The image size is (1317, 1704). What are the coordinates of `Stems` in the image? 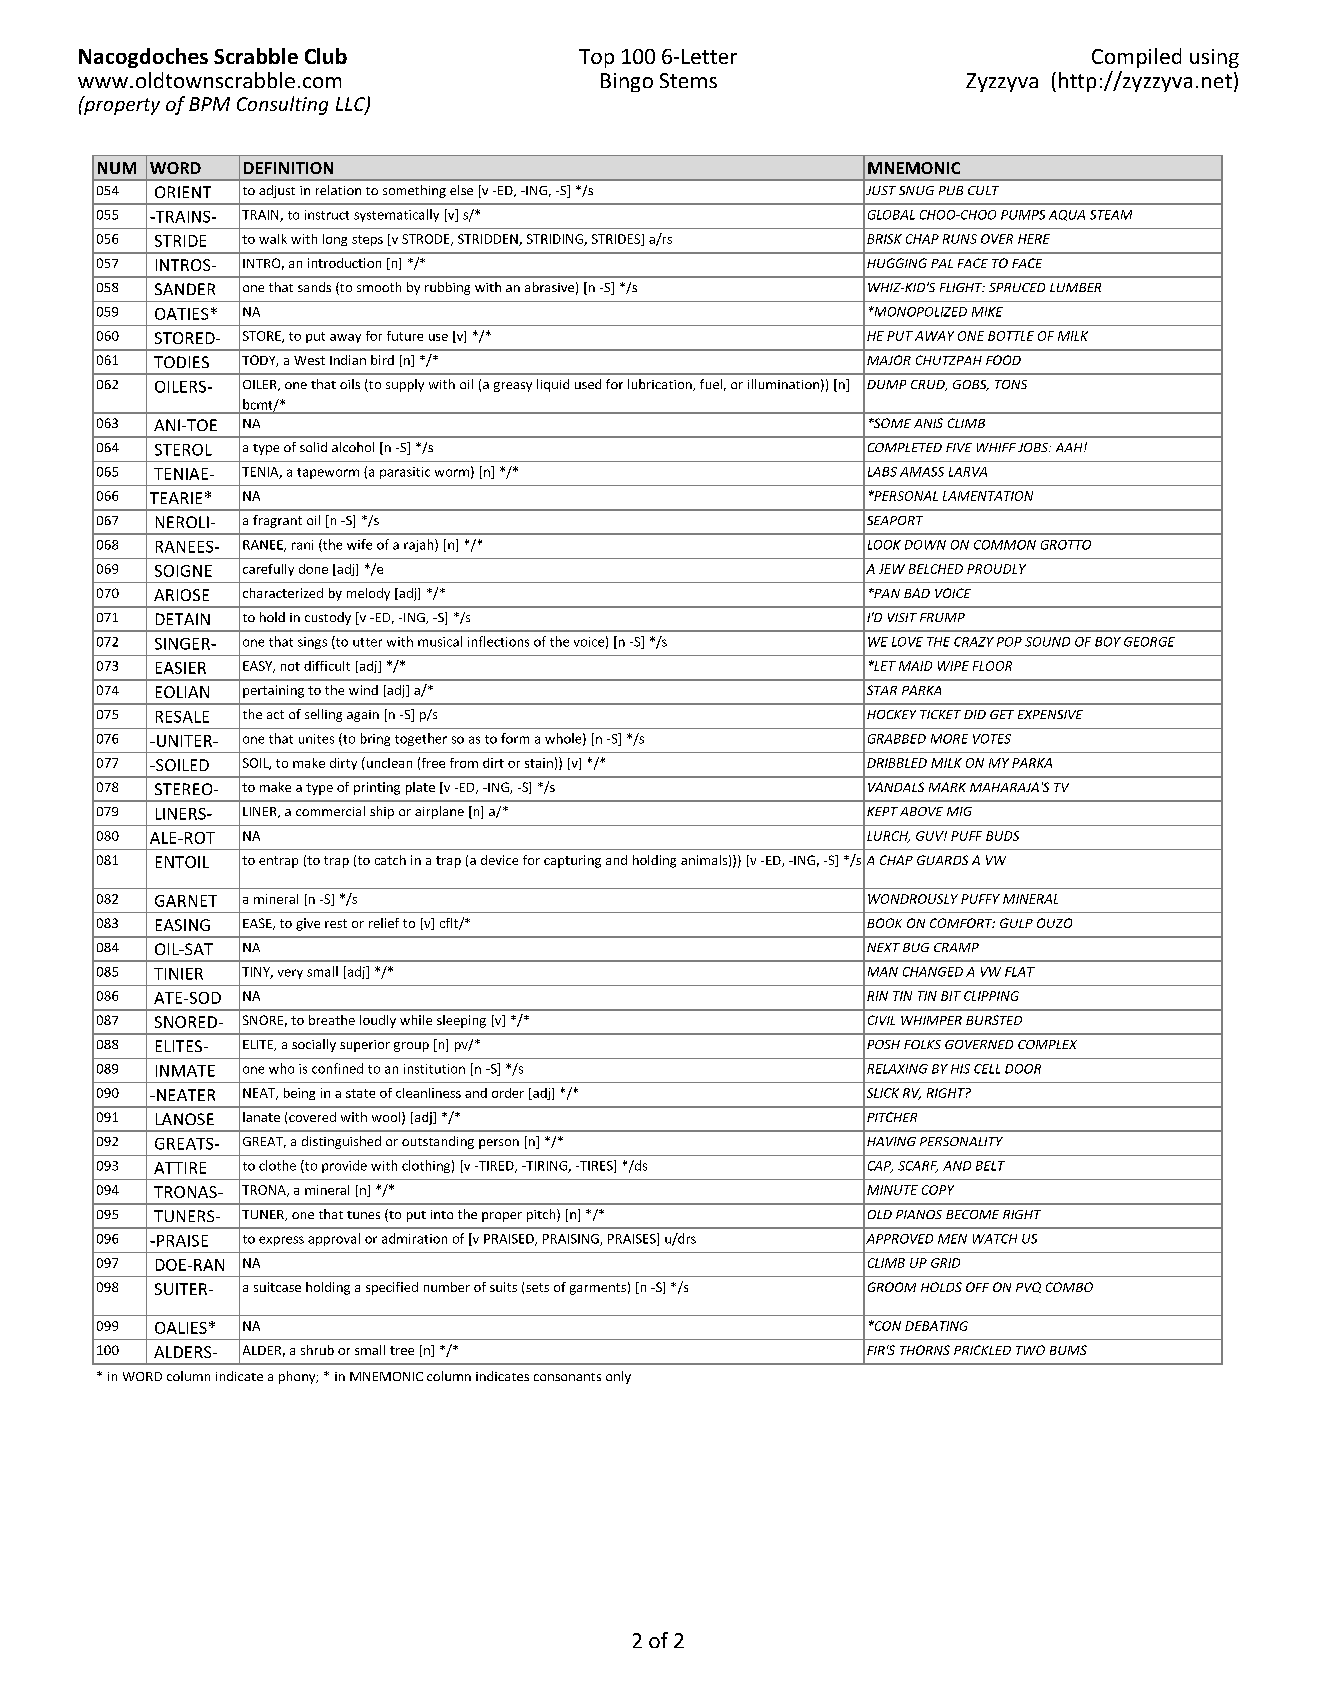 It's located at (688, 80).
